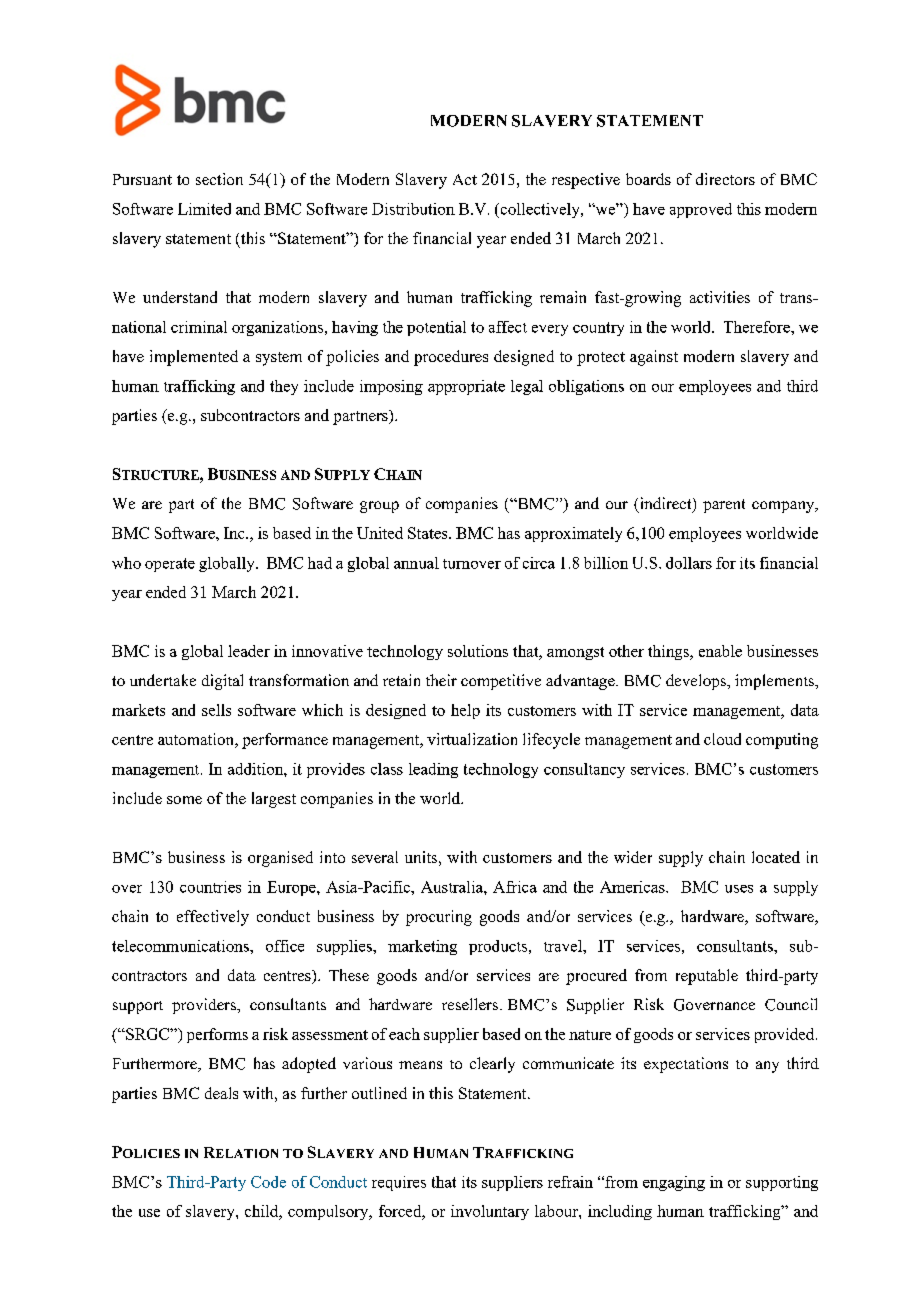  Describe the element at coordinates (210, 887) in the screenshot. I see `countries` at that location.
